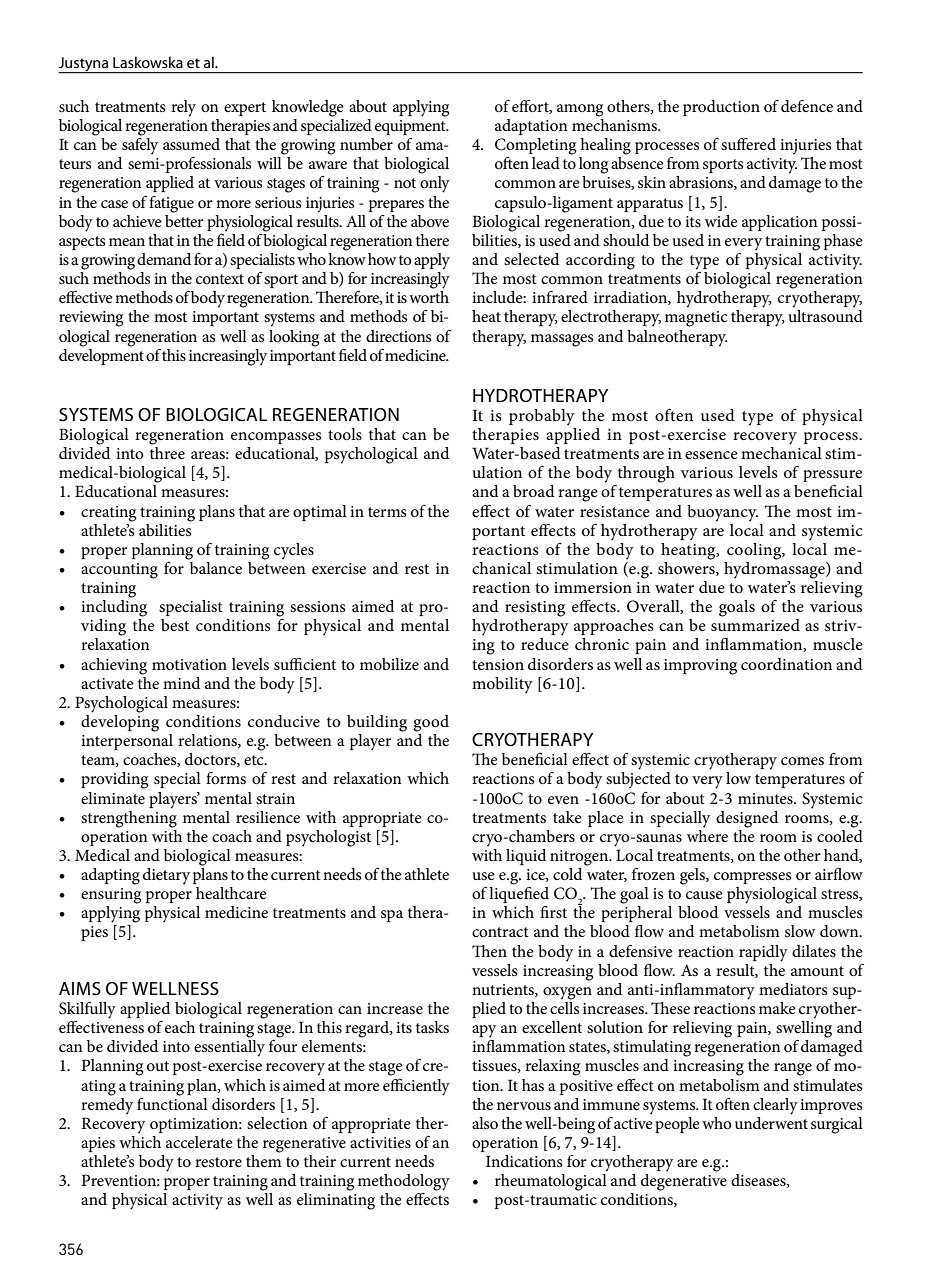 The image size is (926, 1288). I want to click on doctors, so click(211, 760).
